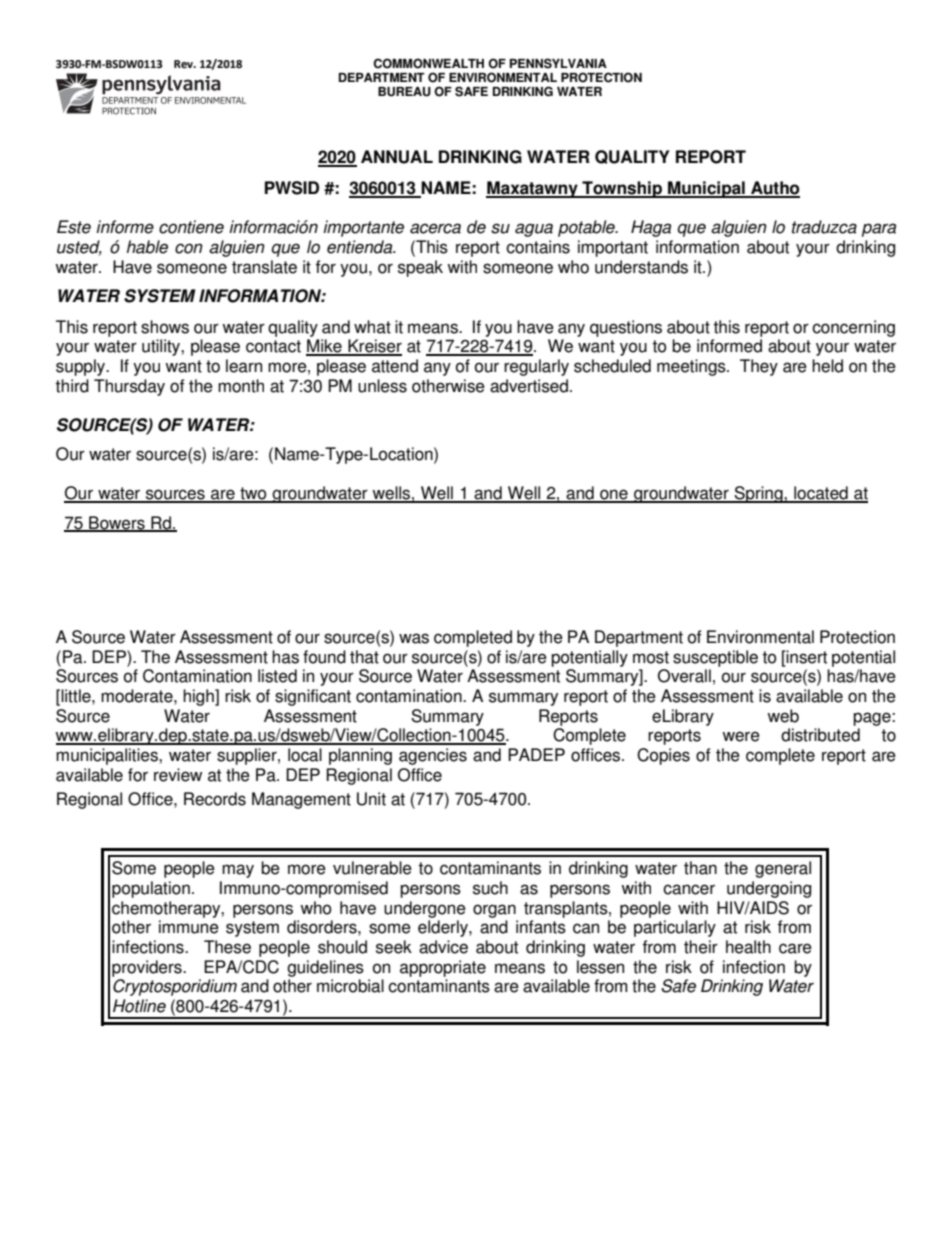 This document has height=1233, width=952. What do you see at coordinates (117, 524) in the document?
I see `Bowers` at bounding box center [117, 524].
